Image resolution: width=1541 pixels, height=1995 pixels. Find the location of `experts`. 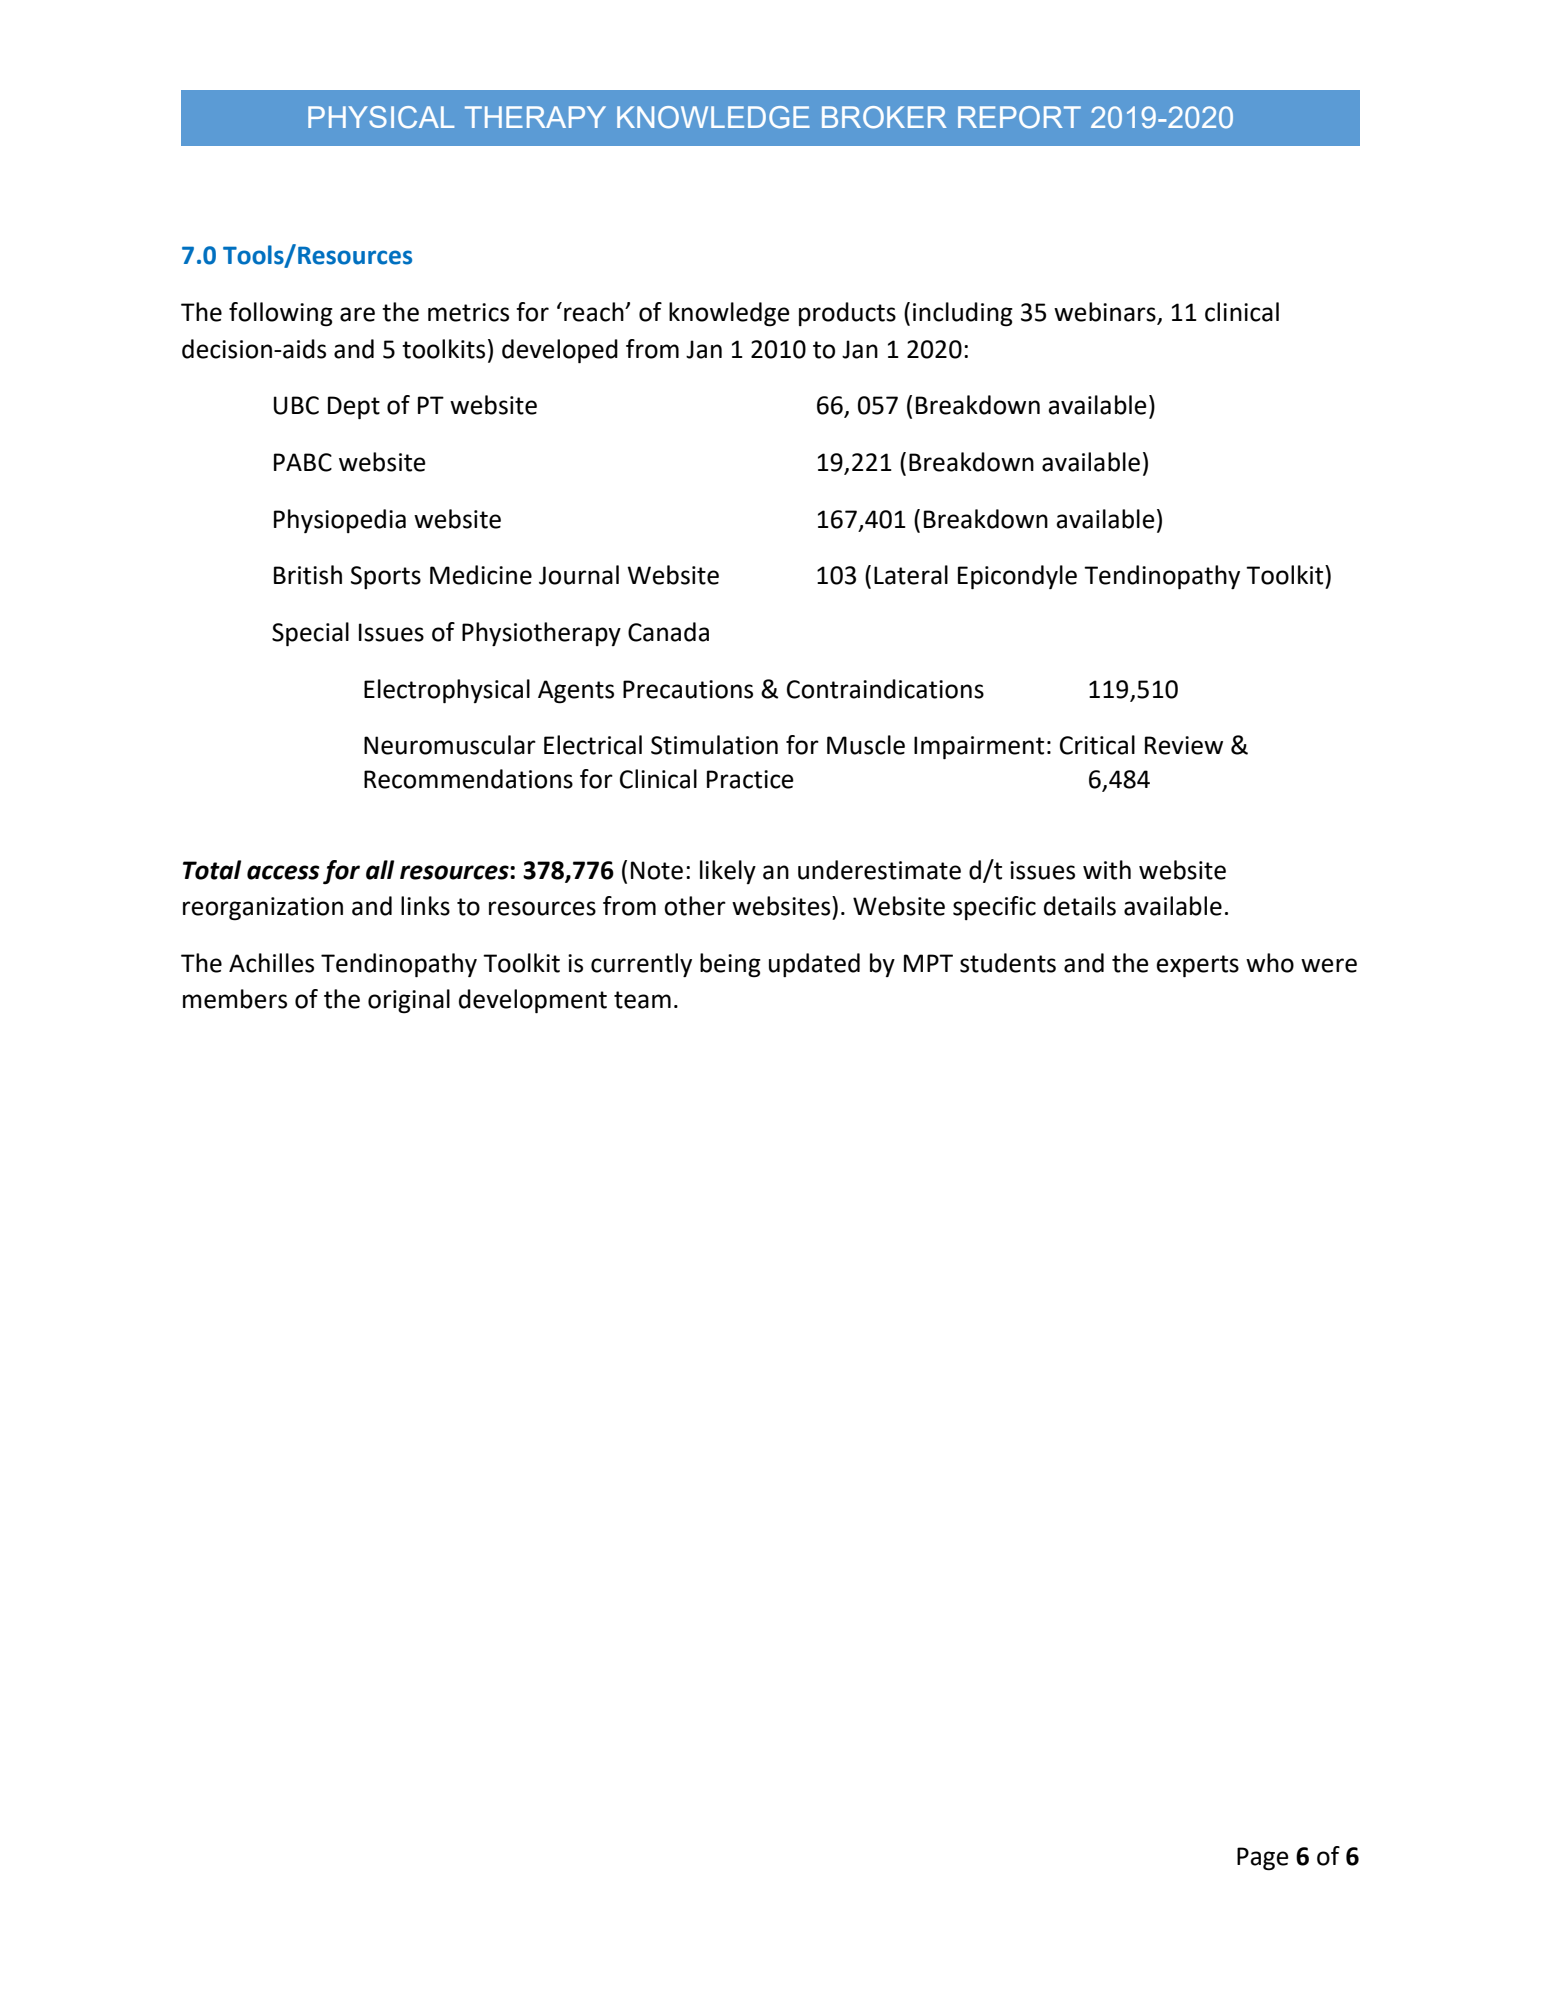

experts is located at coordinates (1197, 966).
